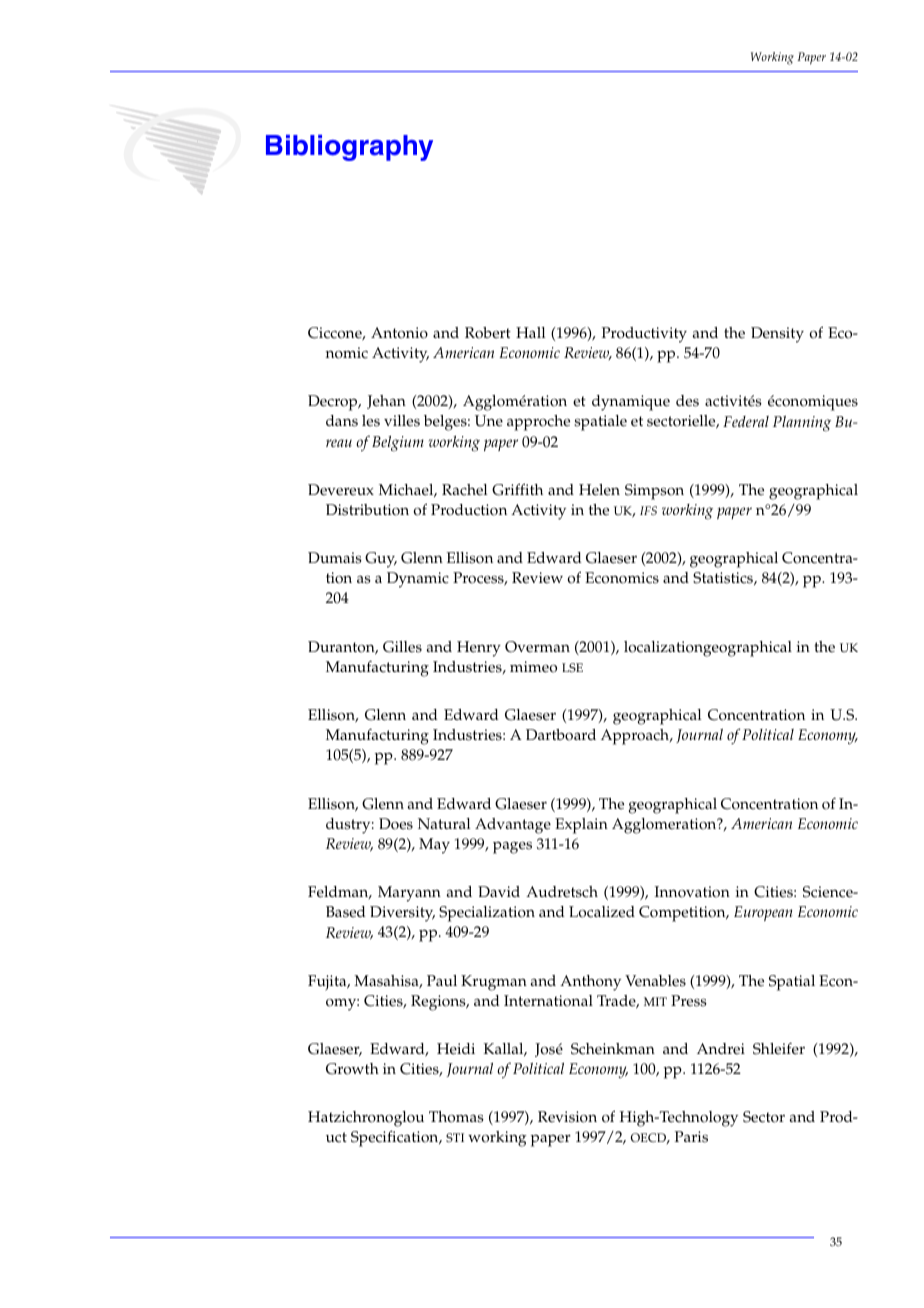 This screenshot has width=924, height=1308. What do you see at coordinates (352, 1069) in the screenshot?
I see `Growth` at bounding box center [352, 1069].
